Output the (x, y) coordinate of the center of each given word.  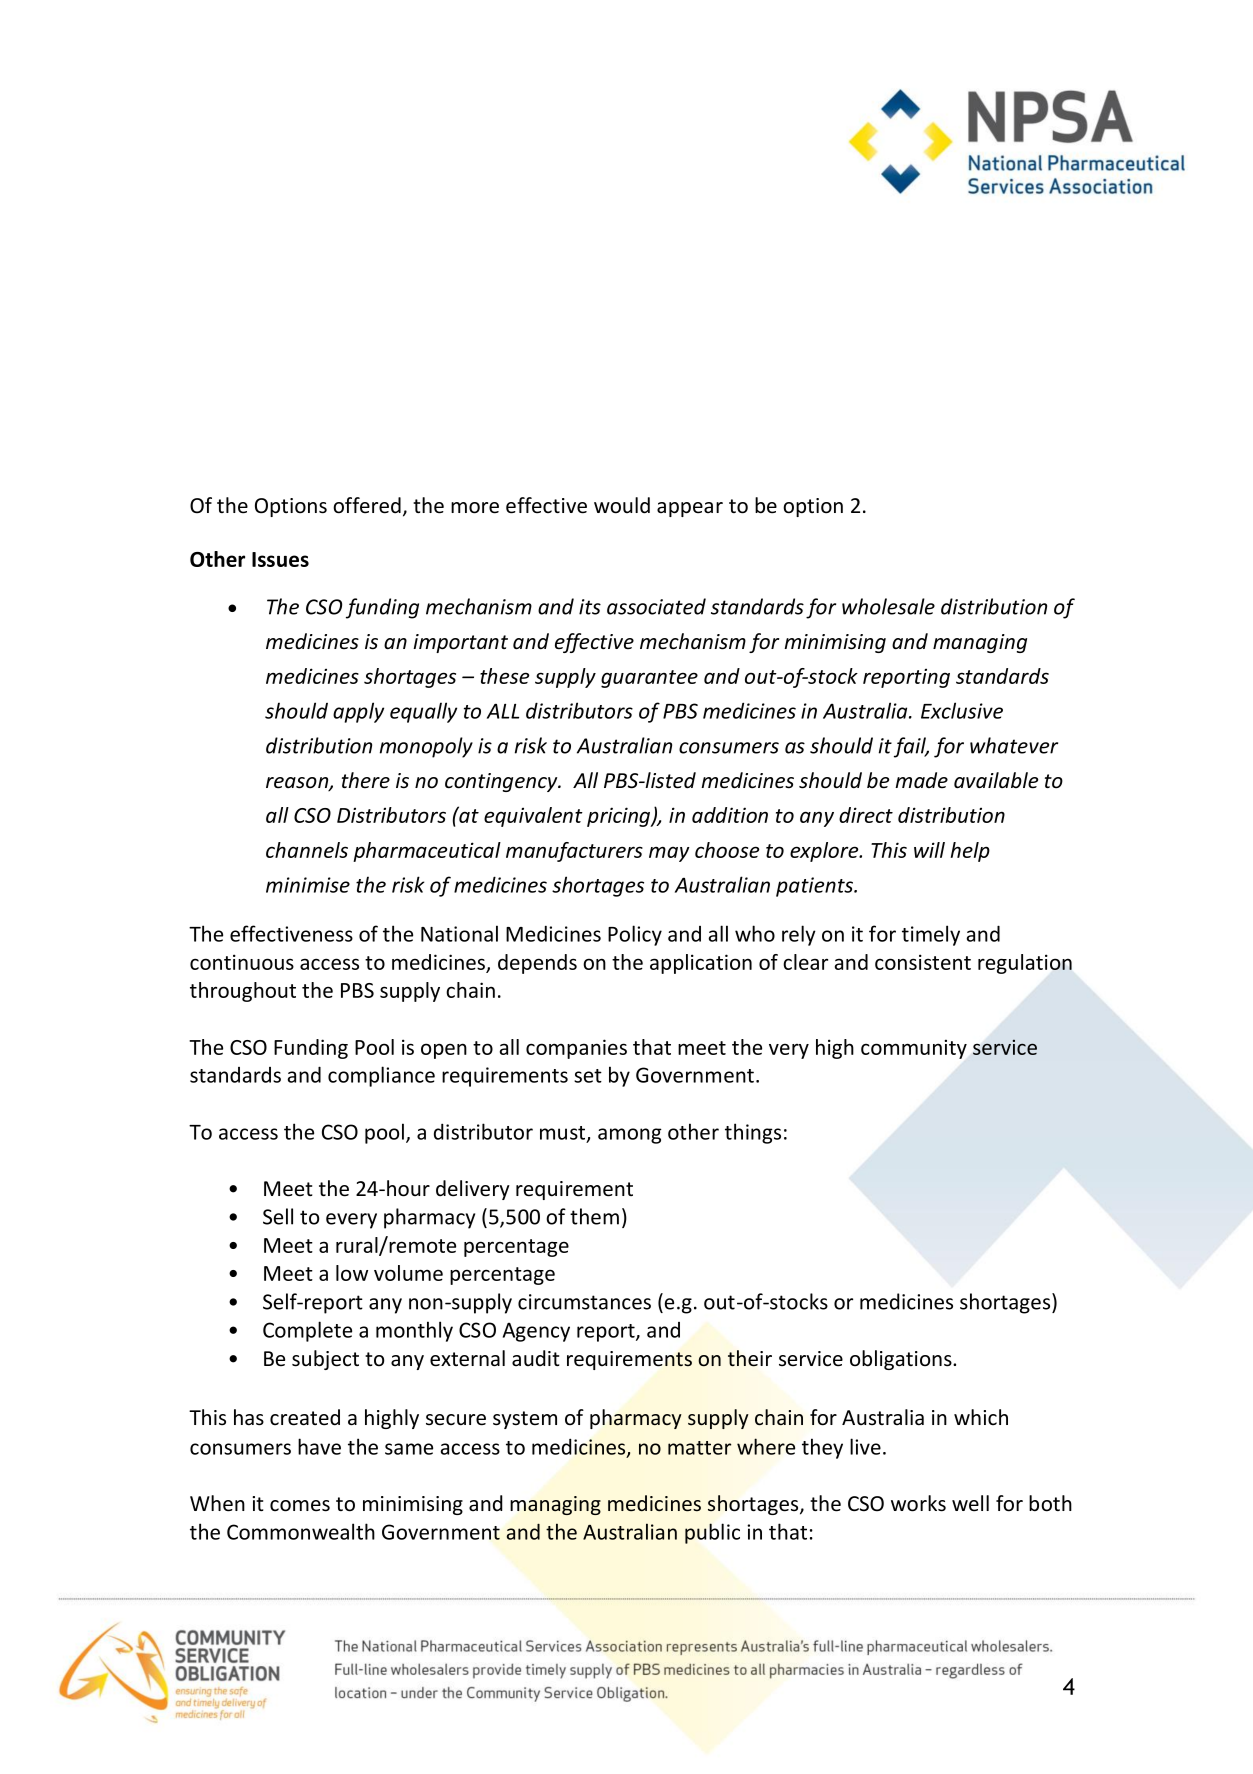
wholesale (888, 606)
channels (307, 850)
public (712, 1533)
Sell (278, 1216)
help (970, 852)
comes (300, 1506)
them (594, 1216)
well (970, 1503)
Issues (280, 559)
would (622, 505)
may (669, 854)
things (753, 1133)
